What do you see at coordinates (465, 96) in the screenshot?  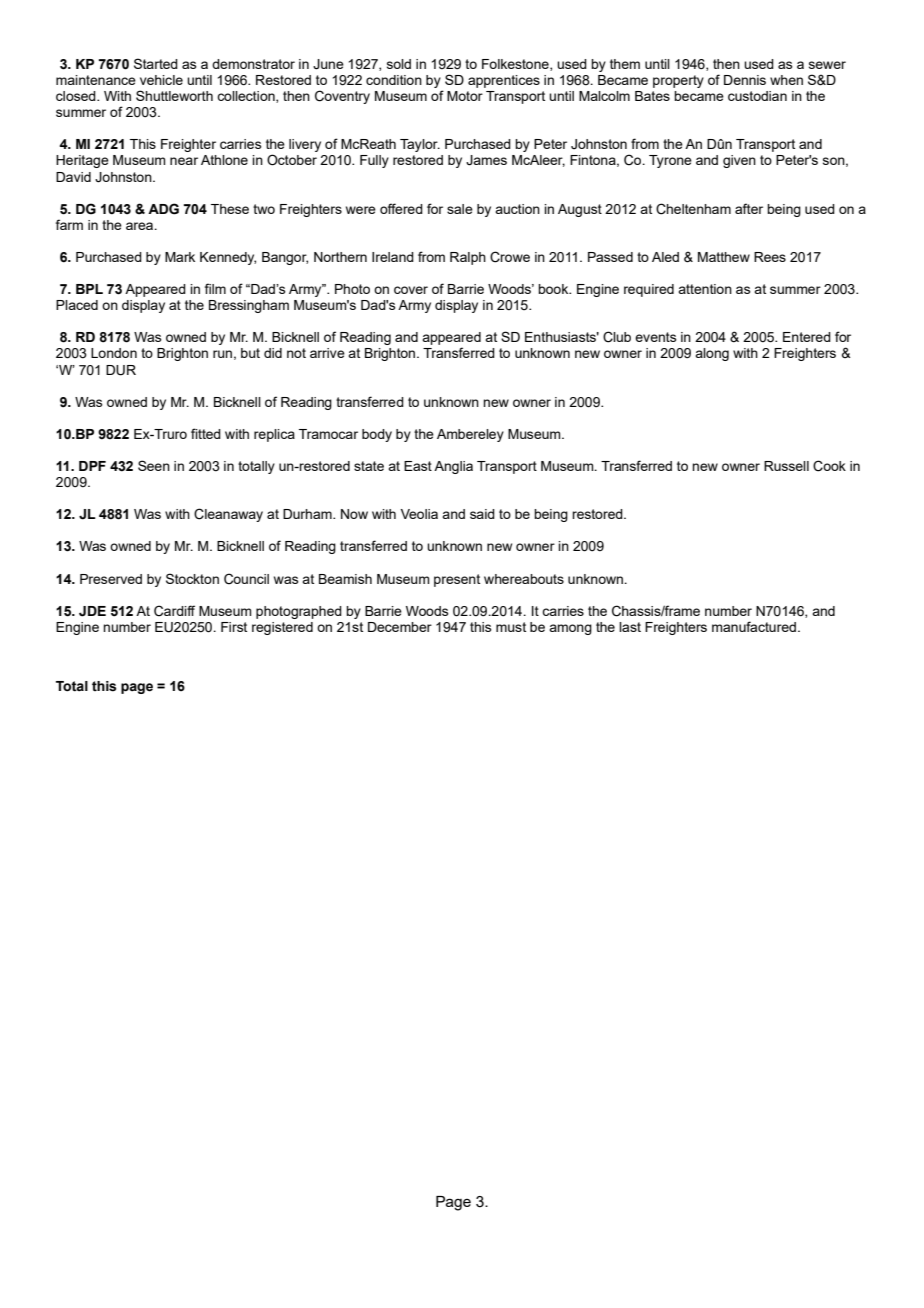 I see `Motor` at bounding box center [465, 96].
